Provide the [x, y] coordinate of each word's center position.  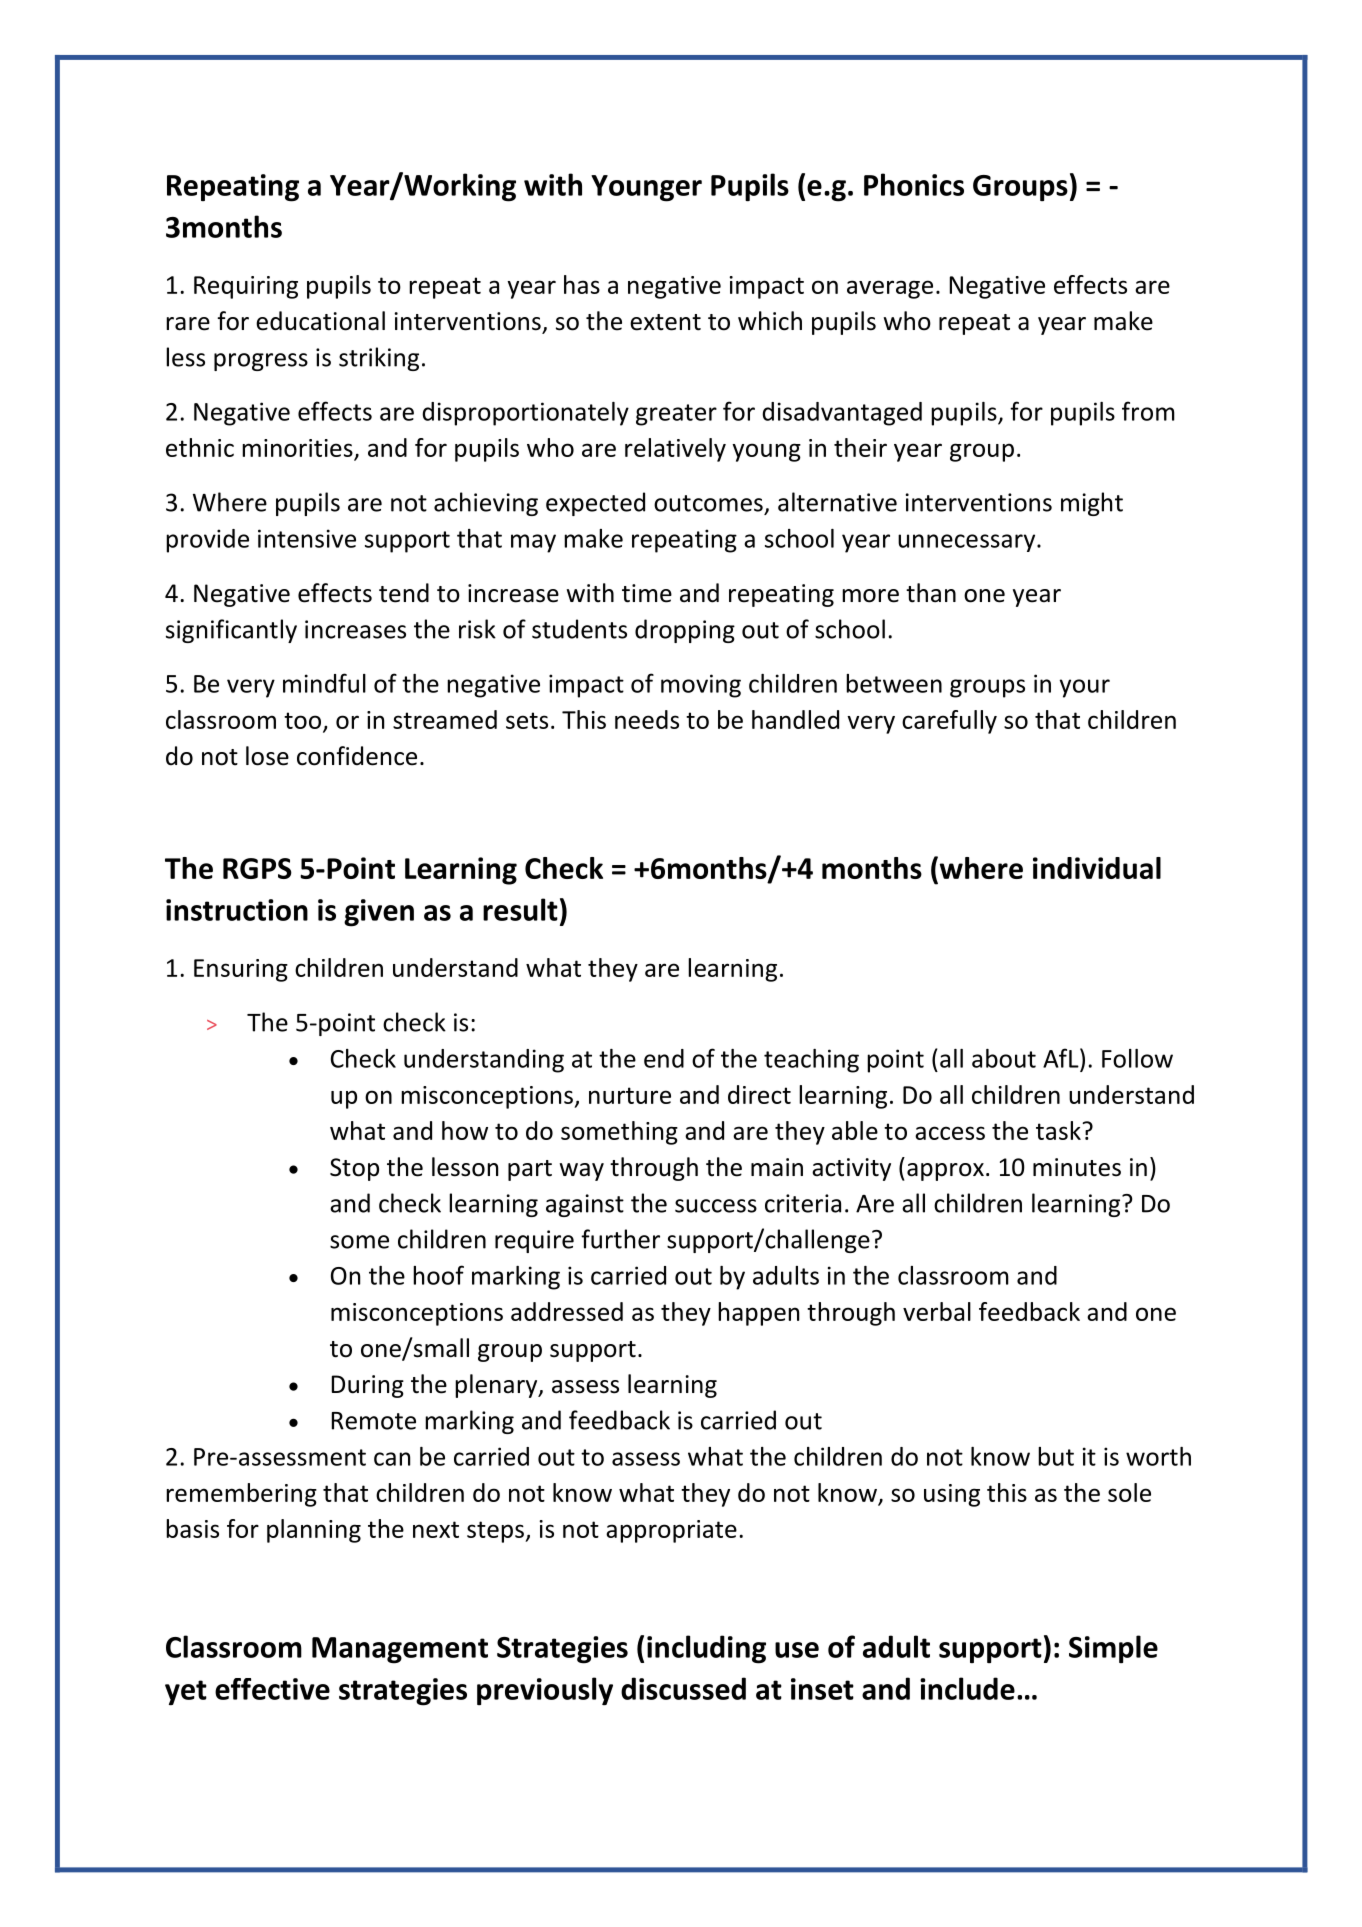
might [1092, 504]
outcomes [708, 503]
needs [647, 719]
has [582, 284]
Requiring [246, 287]
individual [1097, 868]
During [368, 1386]
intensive [307, 538]
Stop [354, 1169]
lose [267, 756]
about [1004, 1058]
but [1056, 1456]
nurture [630, 1095]
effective [272, 1689]
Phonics [914, 184]
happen [758, 1314]
